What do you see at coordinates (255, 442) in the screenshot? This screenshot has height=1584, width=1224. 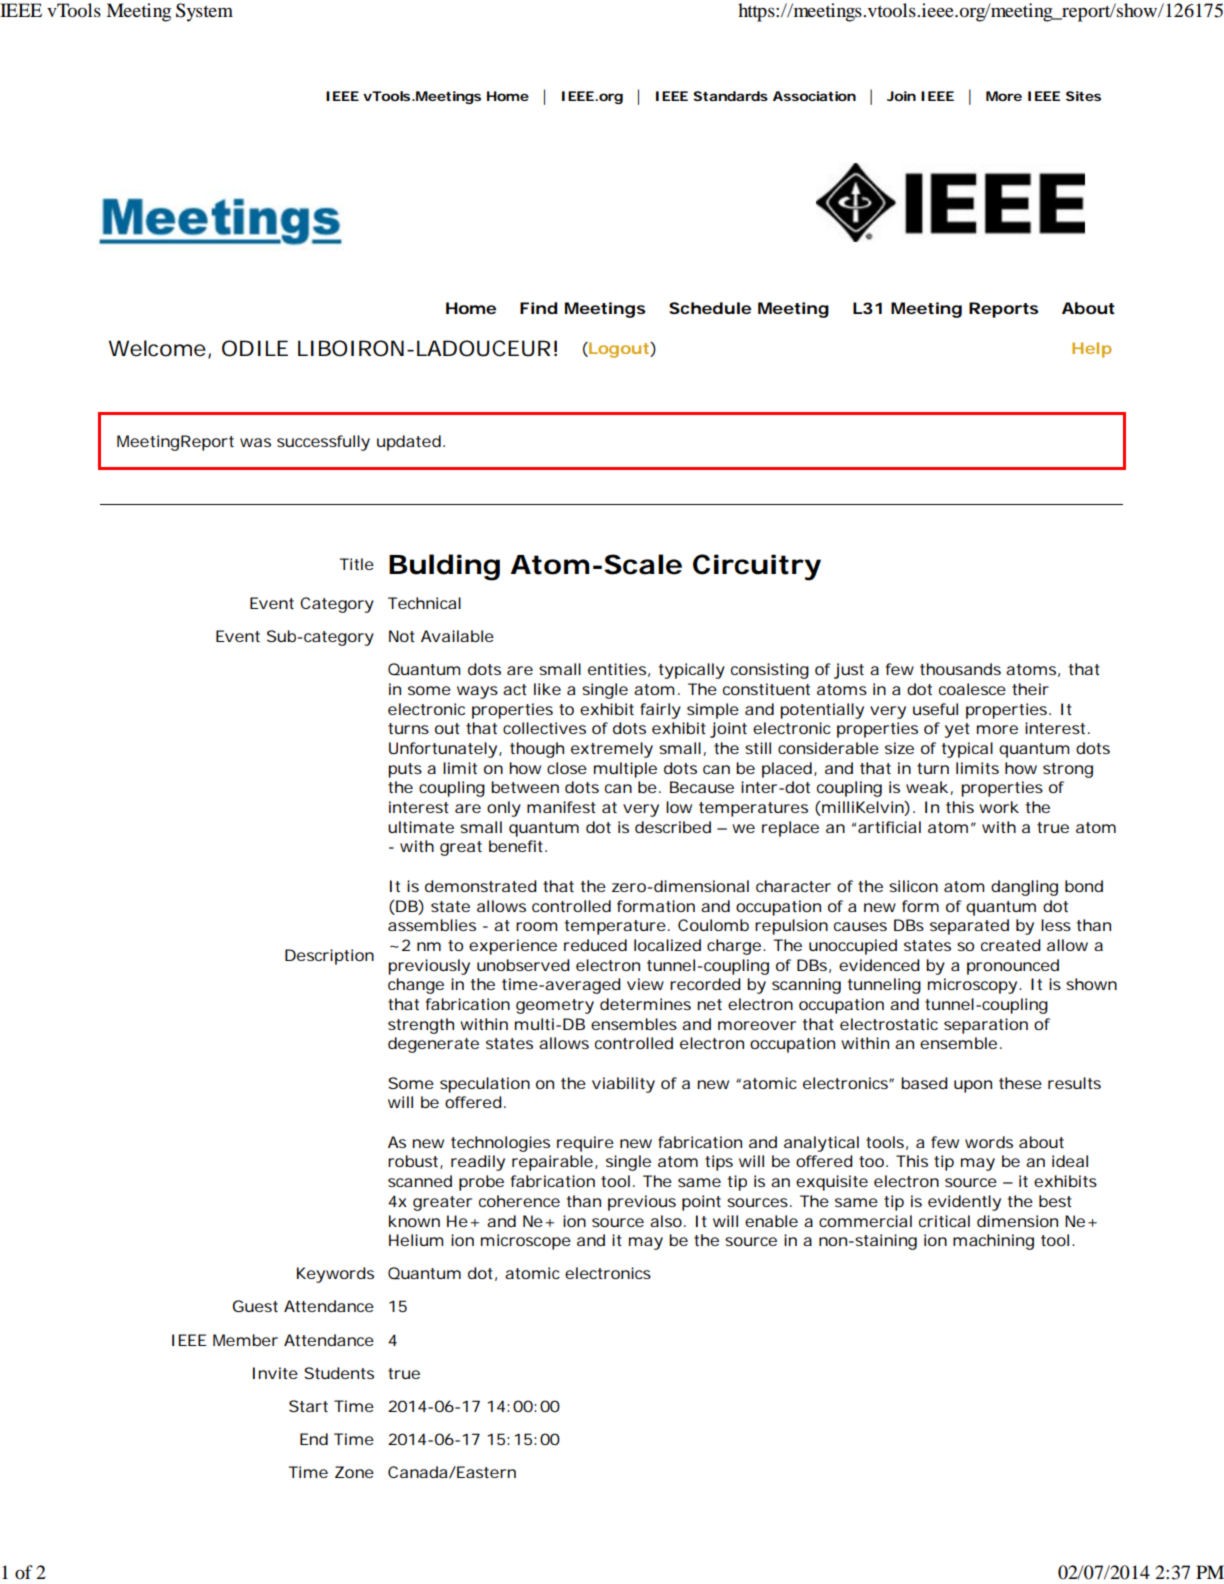 I see `was` at bounding box center [255, 442].
